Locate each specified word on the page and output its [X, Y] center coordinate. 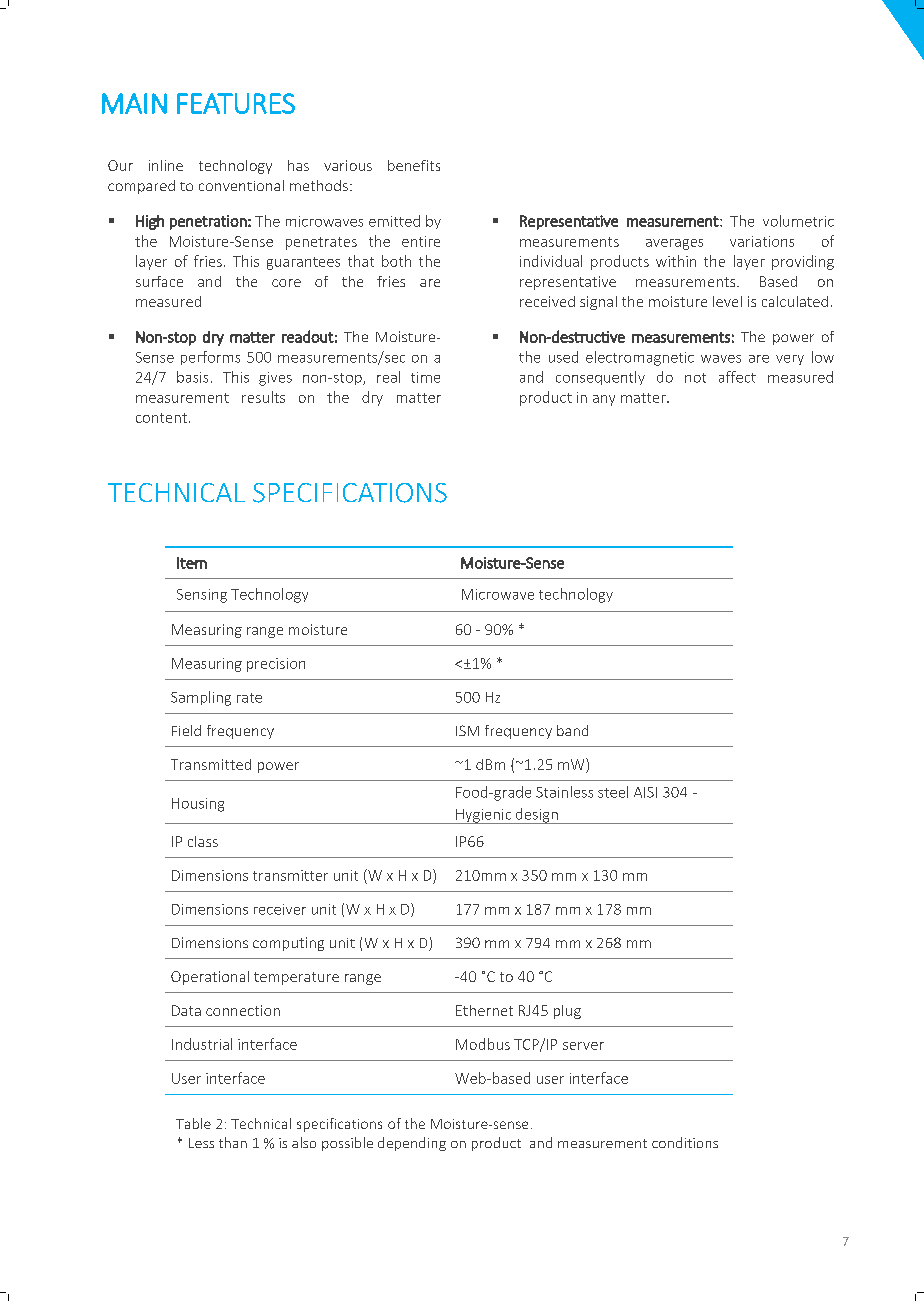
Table [193, 1123]
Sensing [202, 596]
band [572, 730]
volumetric [798, 221]
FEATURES [236, 103]
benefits [414, 165]
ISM [467, 730]
